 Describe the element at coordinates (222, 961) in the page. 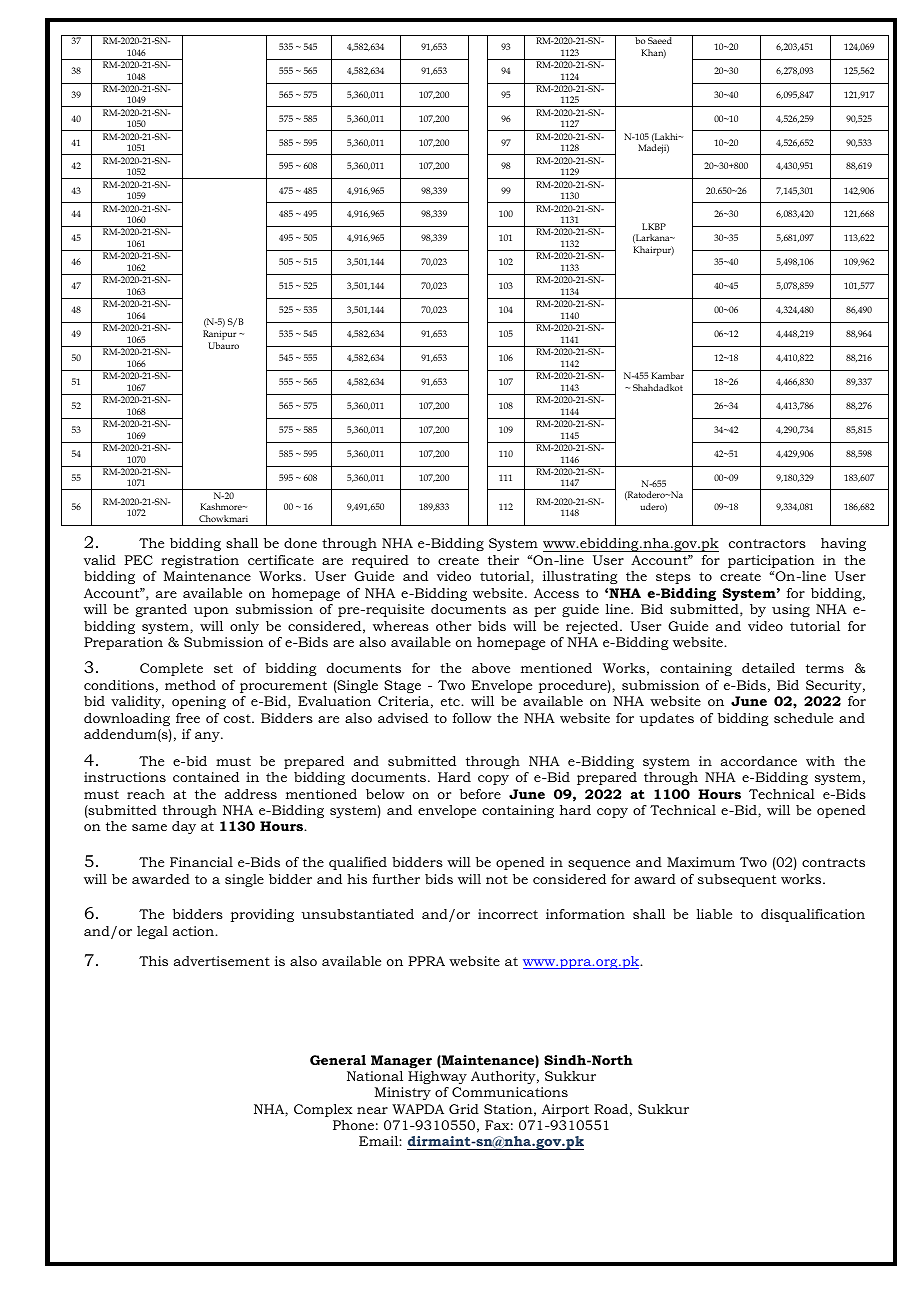

I see `advertisement` at that location.
